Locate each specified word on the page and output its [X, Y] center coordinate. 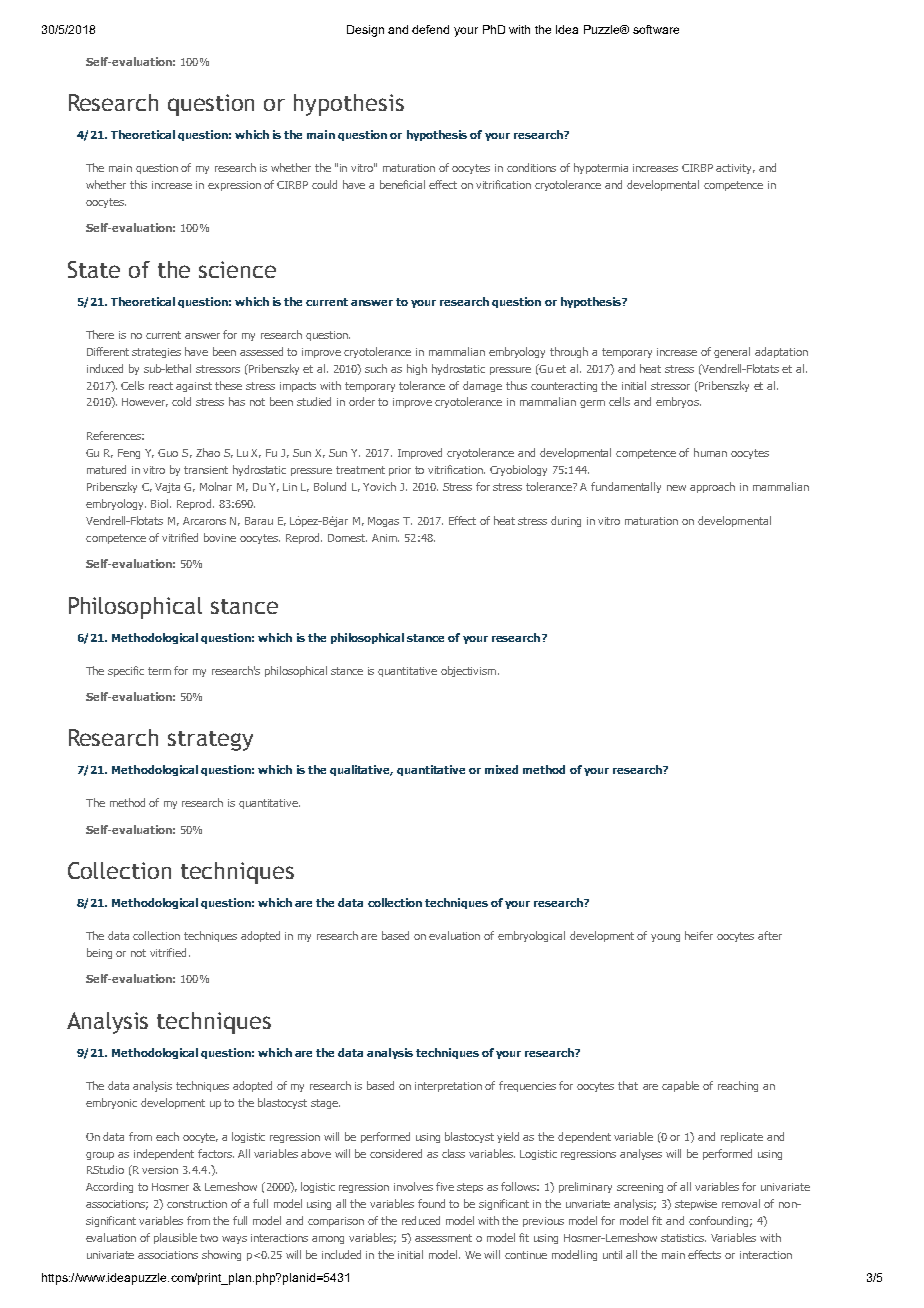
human [710, 452]
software [656, 29]
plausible [175, 1238]
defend [430, 29]
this [138, 184]
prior [400, 471]
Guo [168, 453]
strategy [210, 741]
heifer [699, 935]
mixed [501, 769]
